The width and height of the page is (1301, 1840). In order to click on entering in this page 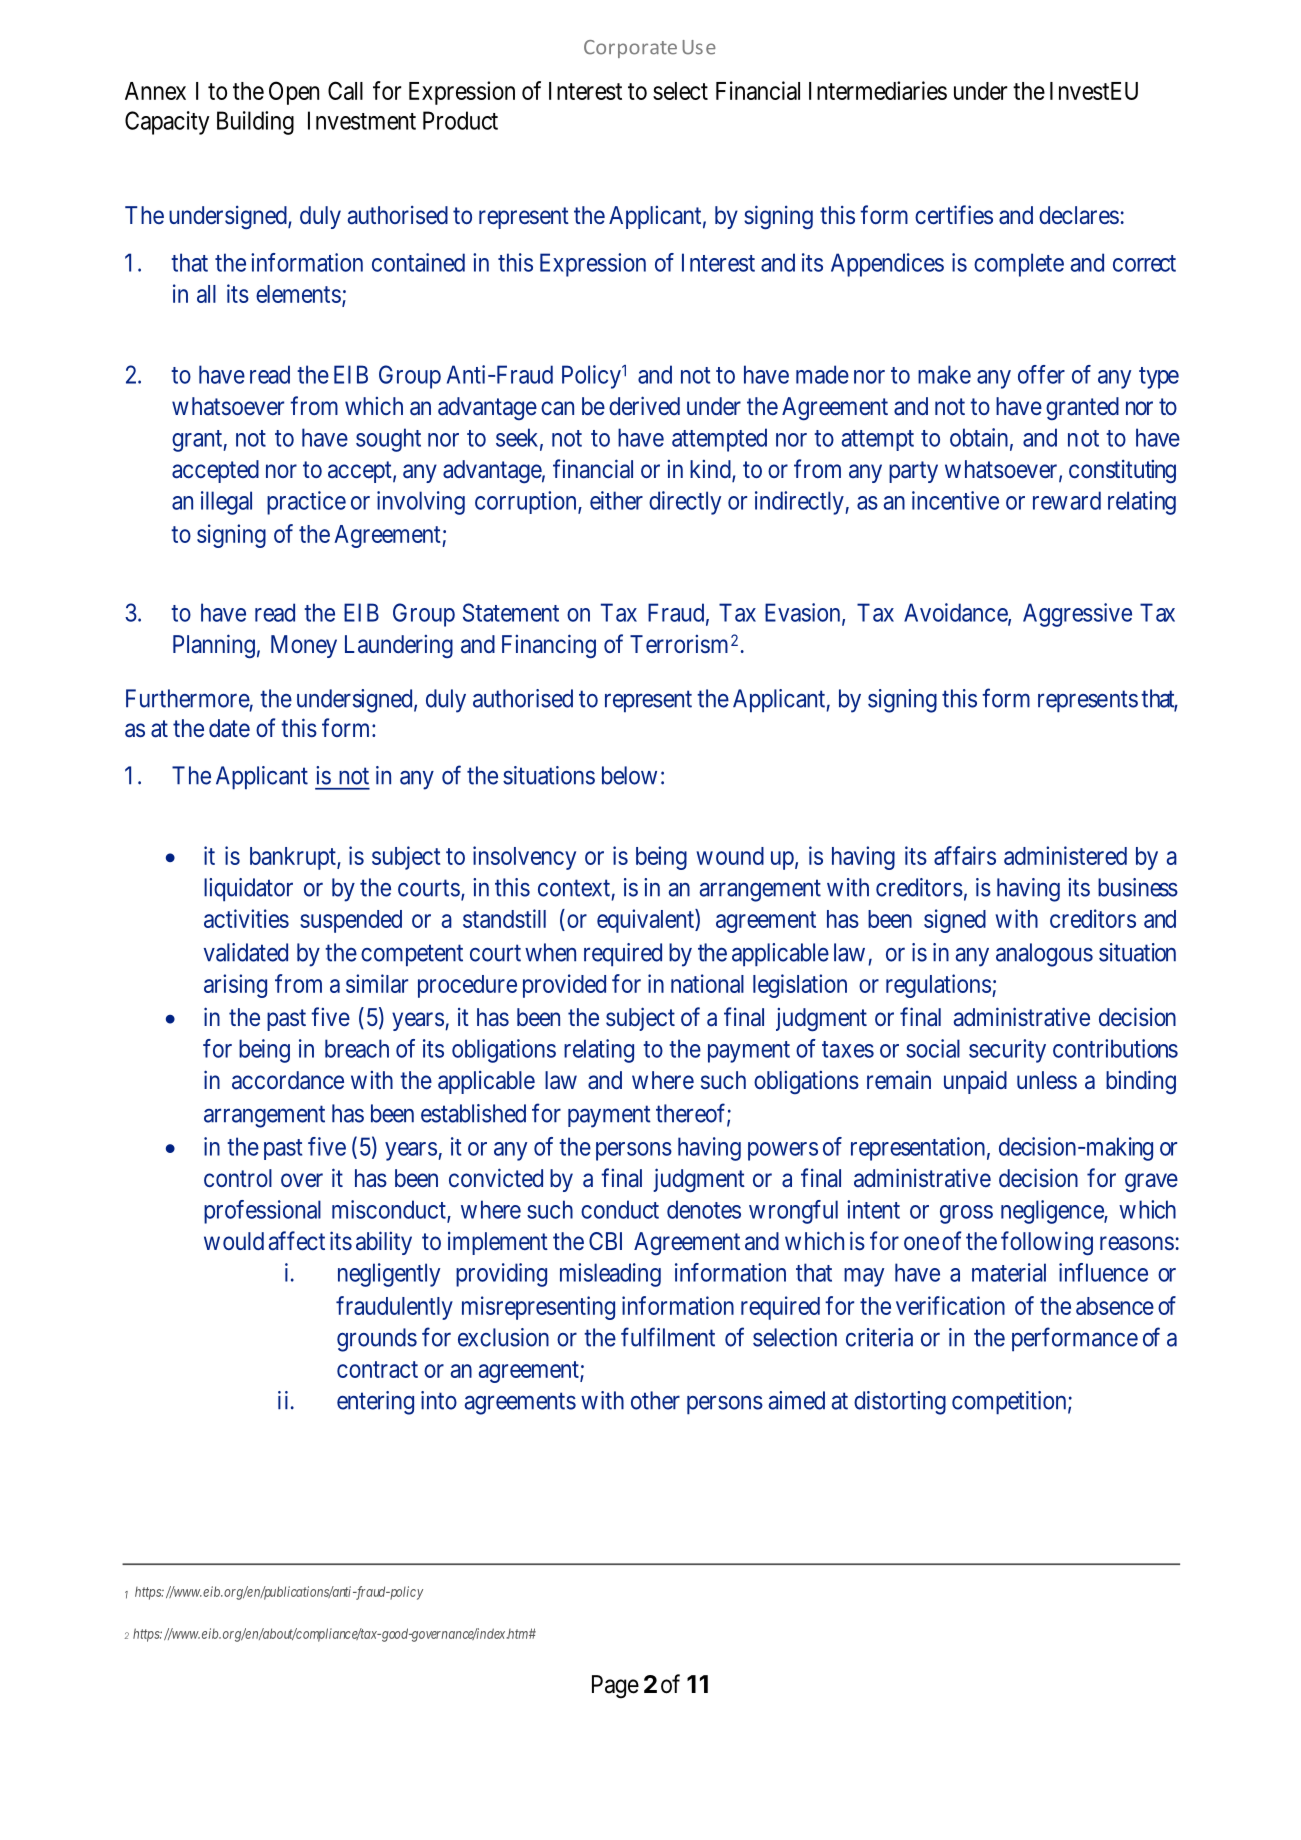, I will do `click(375, 1403)`.
